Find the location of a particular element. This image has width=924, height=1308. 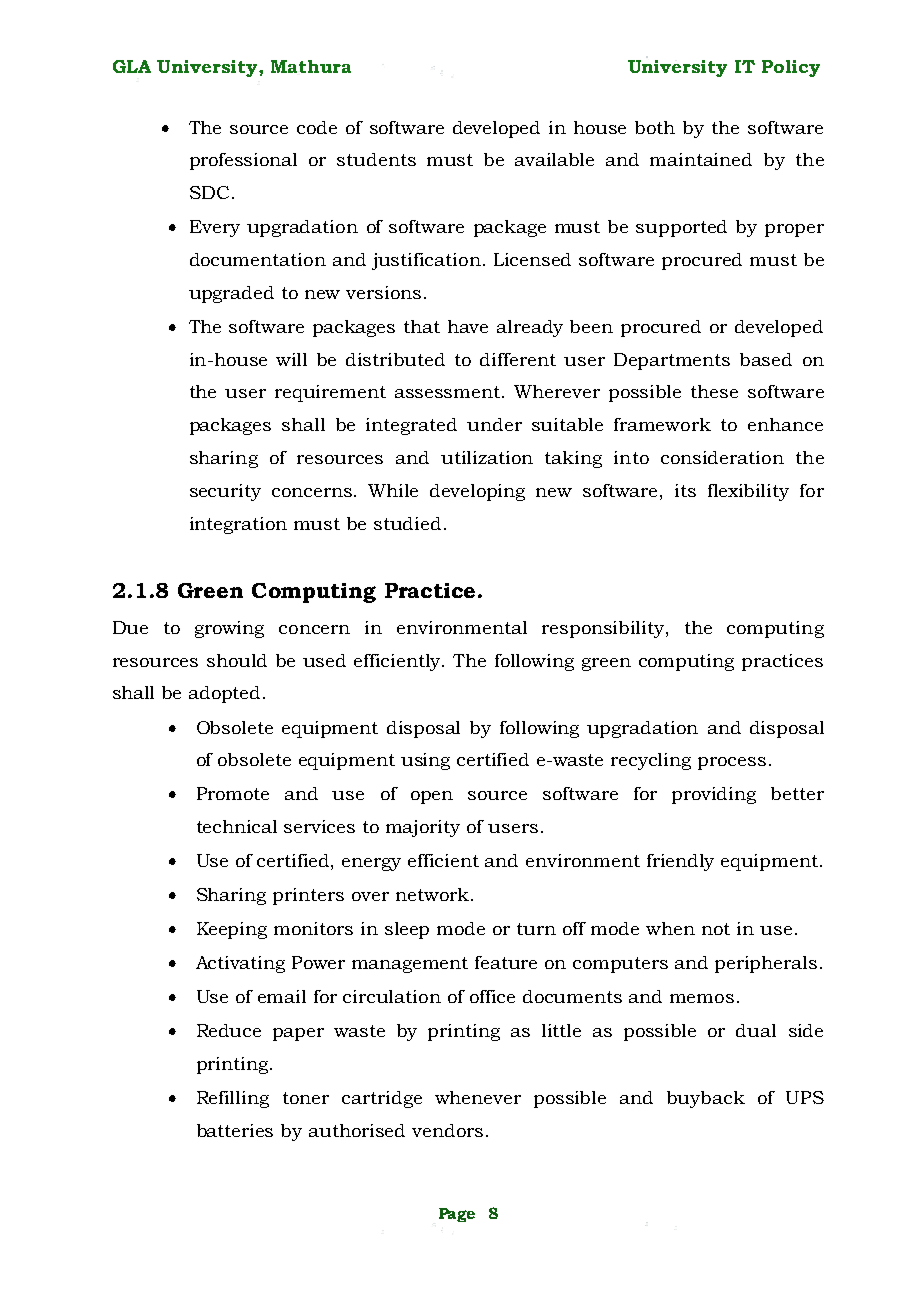

Page is located at coordinates (457, 1215).
